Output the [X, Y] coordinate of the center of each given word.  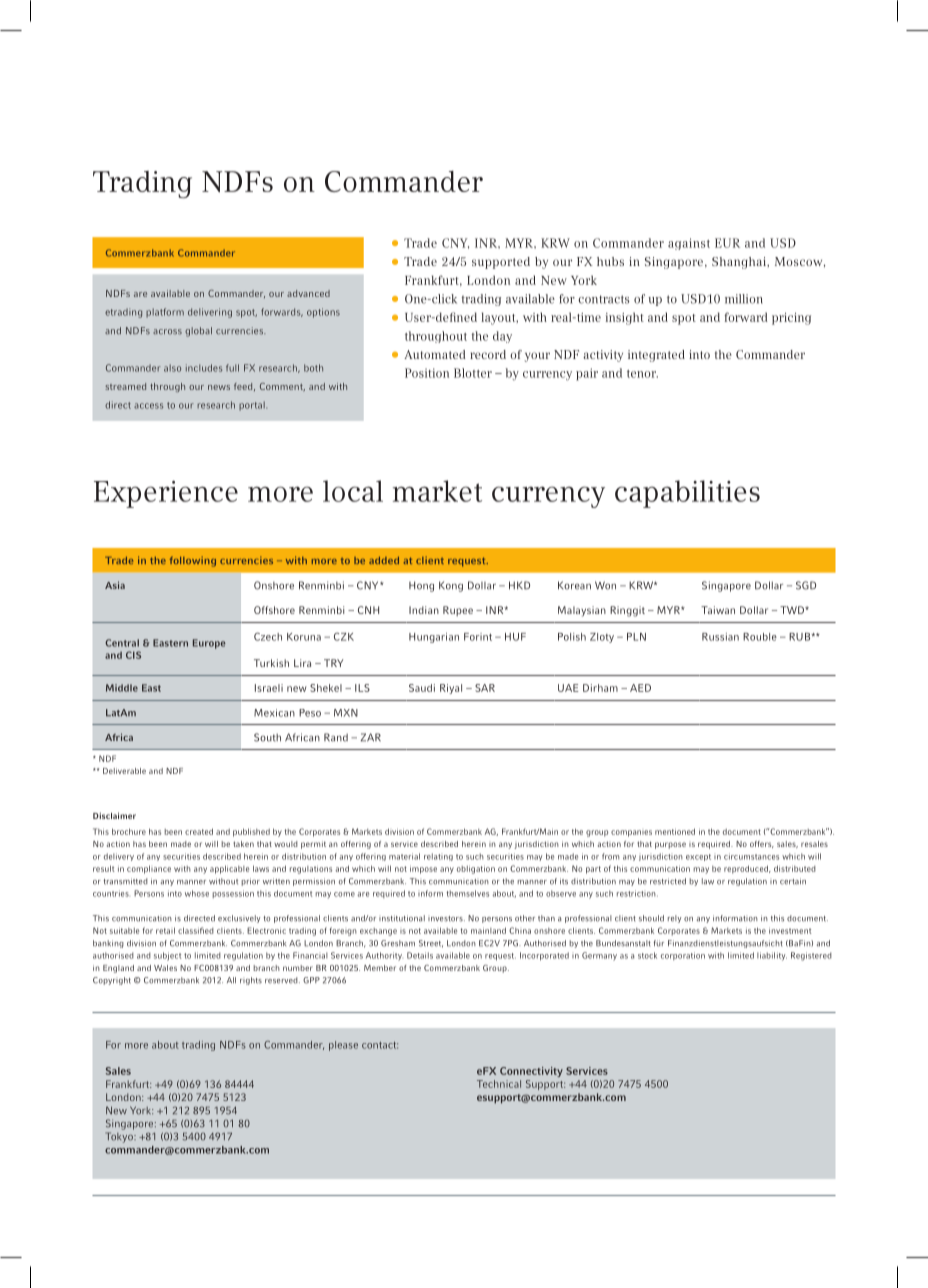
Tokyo [120, 1137]
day [502, 337]
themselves [467, 893]
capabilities [687, 494]
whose [197, 893]
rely [674, 919]
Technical [499, 1084]
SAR [485, 688]
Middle [122, 688]
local [353, 491]
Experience [166, 494]
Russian [720, 637]
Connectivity [531, 1072]
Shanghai [740, 263]
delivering [210, 313]
